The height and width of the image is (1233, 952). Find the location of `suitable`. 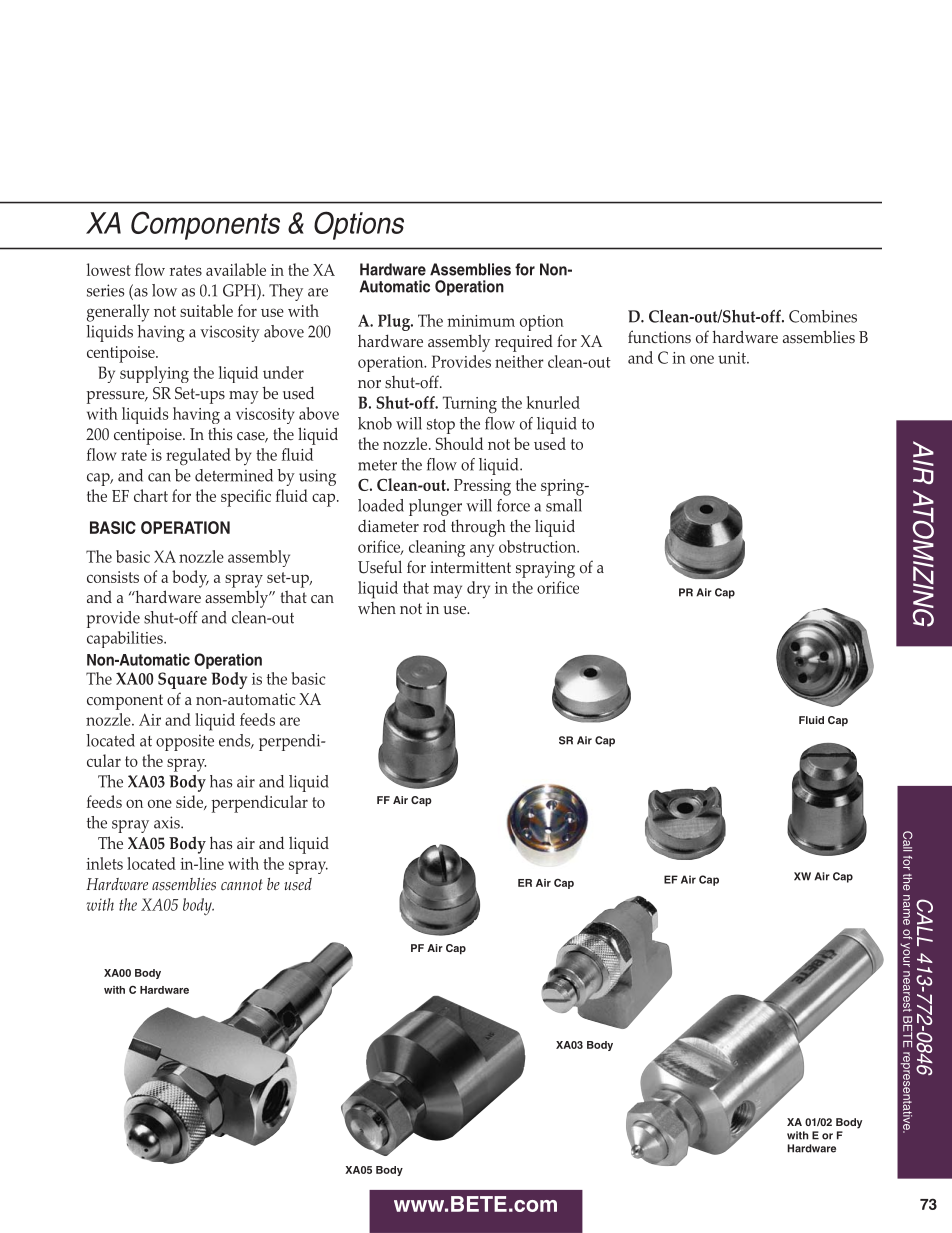

suitable is located at coordinates (206, 310).
